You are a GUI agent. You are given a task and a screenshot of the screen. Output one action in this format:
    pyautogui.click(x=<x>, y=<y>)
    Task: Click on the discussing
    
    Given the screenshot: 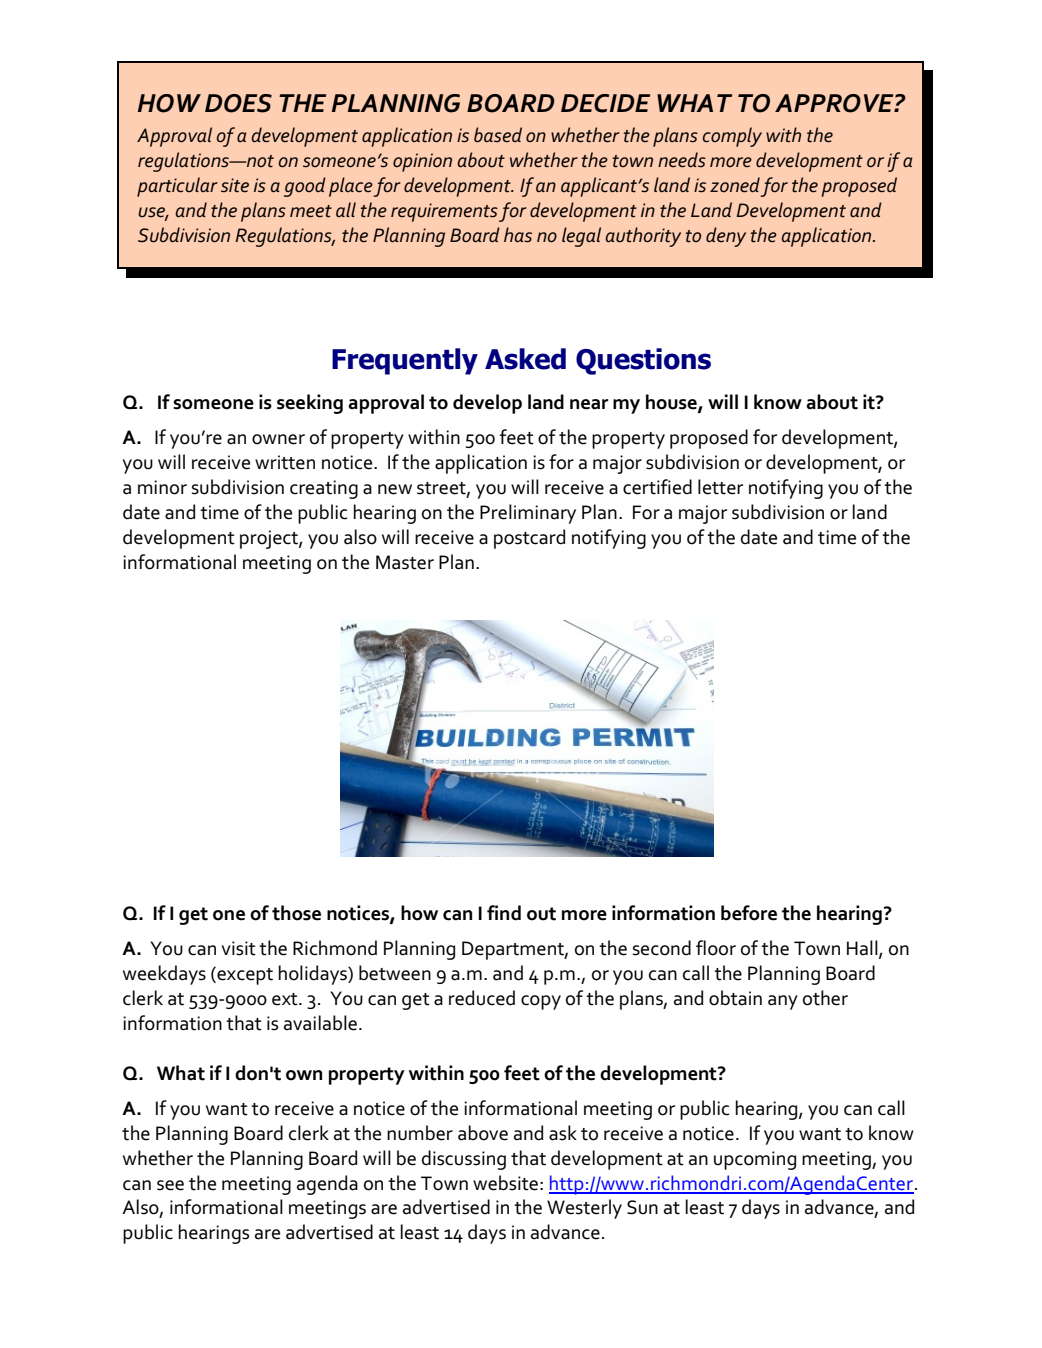 What is the action you would take?
    pyautogui.click(x=464, y=1160)
